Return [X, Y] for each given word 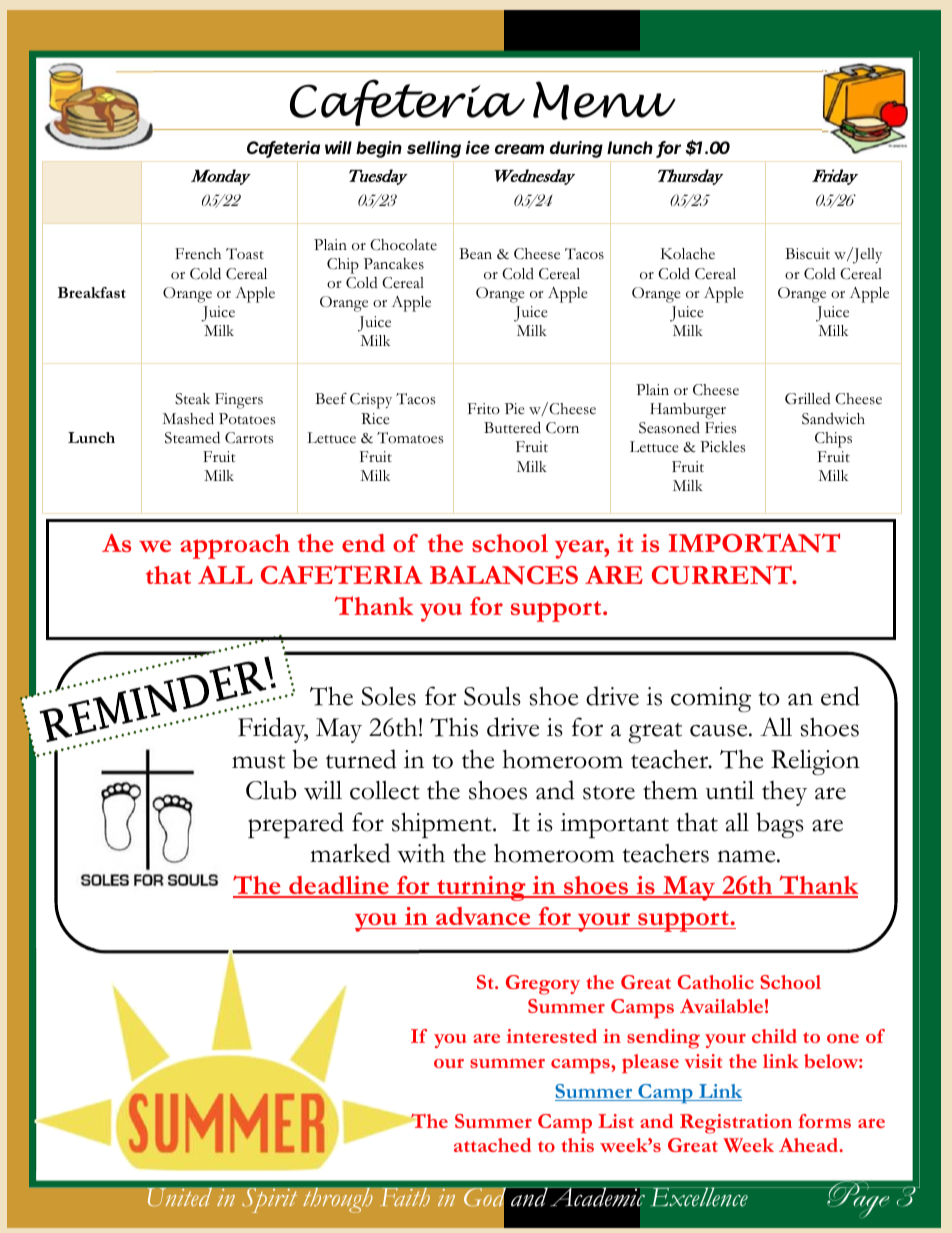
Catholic [716, 982]
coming [711, 699]
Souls [492, 696]
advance [483, 918]
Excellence [699, 1197]
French [198, 254]
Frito [484, 409]
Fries [720, 428]
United [179, 1197]
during [576, 149]
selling [434, 149]
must [258, 762]
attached [492, 1145]
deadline [339, 886]
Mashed [188, 418]
